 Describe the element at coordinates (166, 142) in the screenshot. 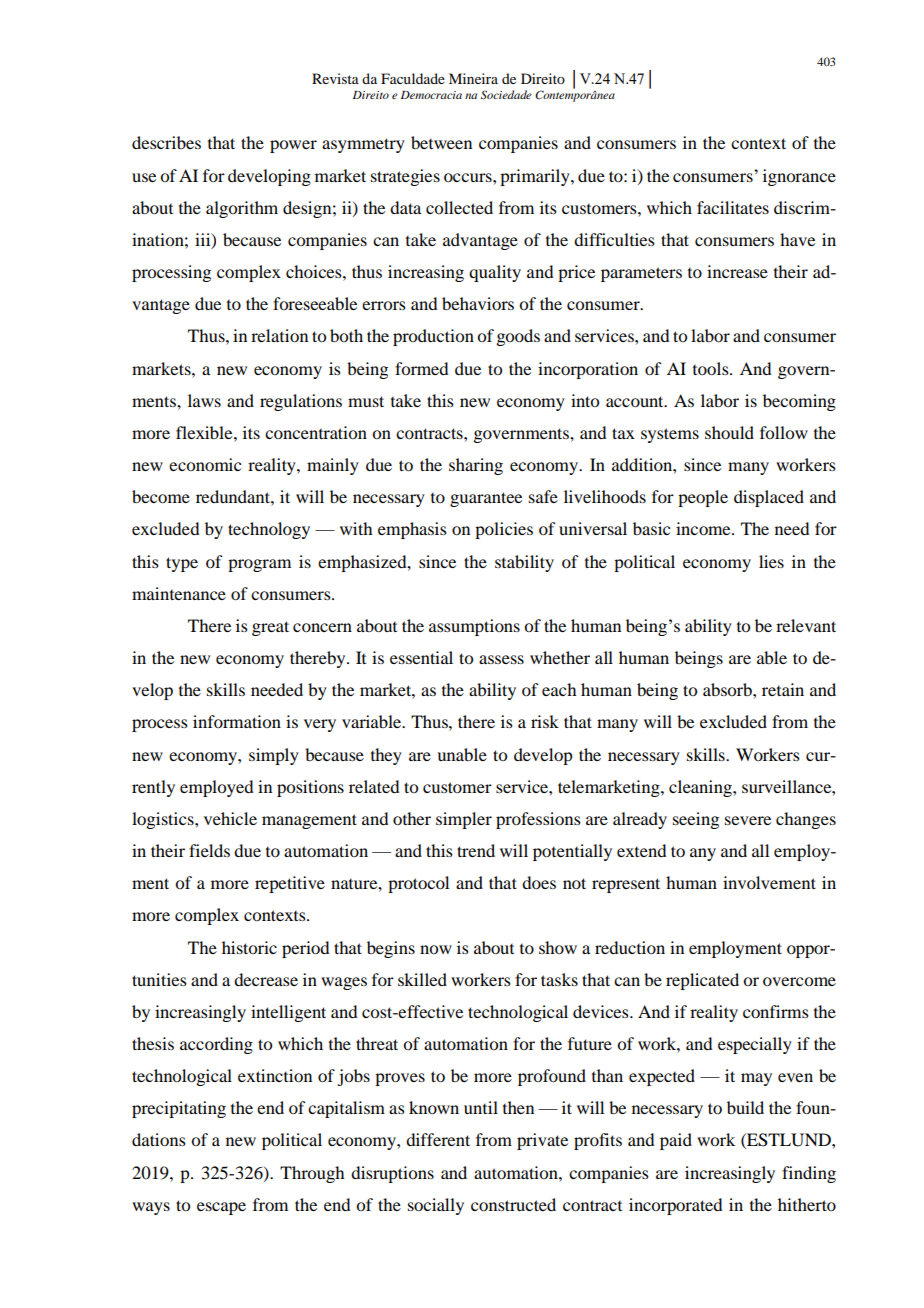

I see `describes` at that location.
